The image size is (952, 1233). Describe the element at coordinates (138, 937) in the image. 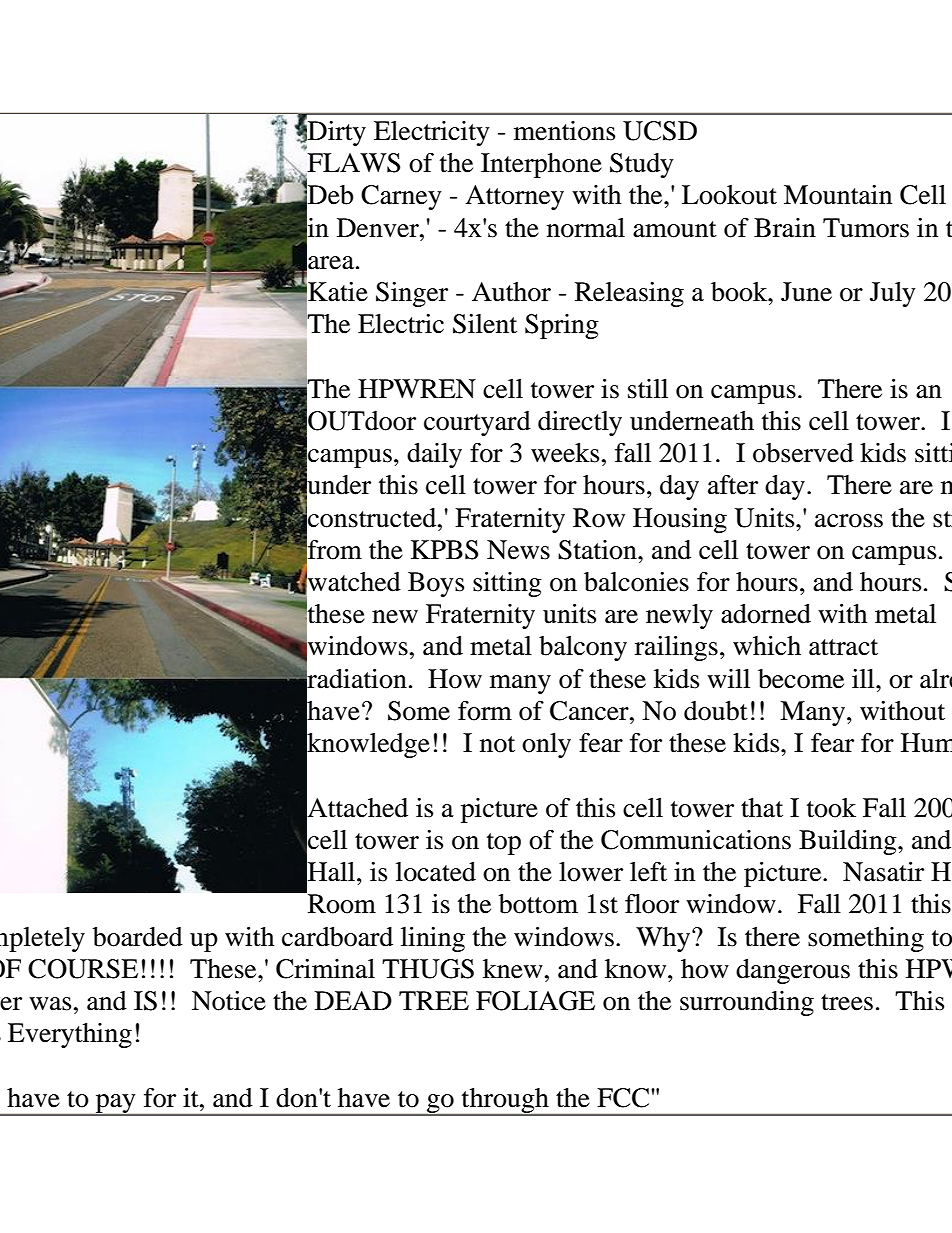

I see `boarded` at that location.
